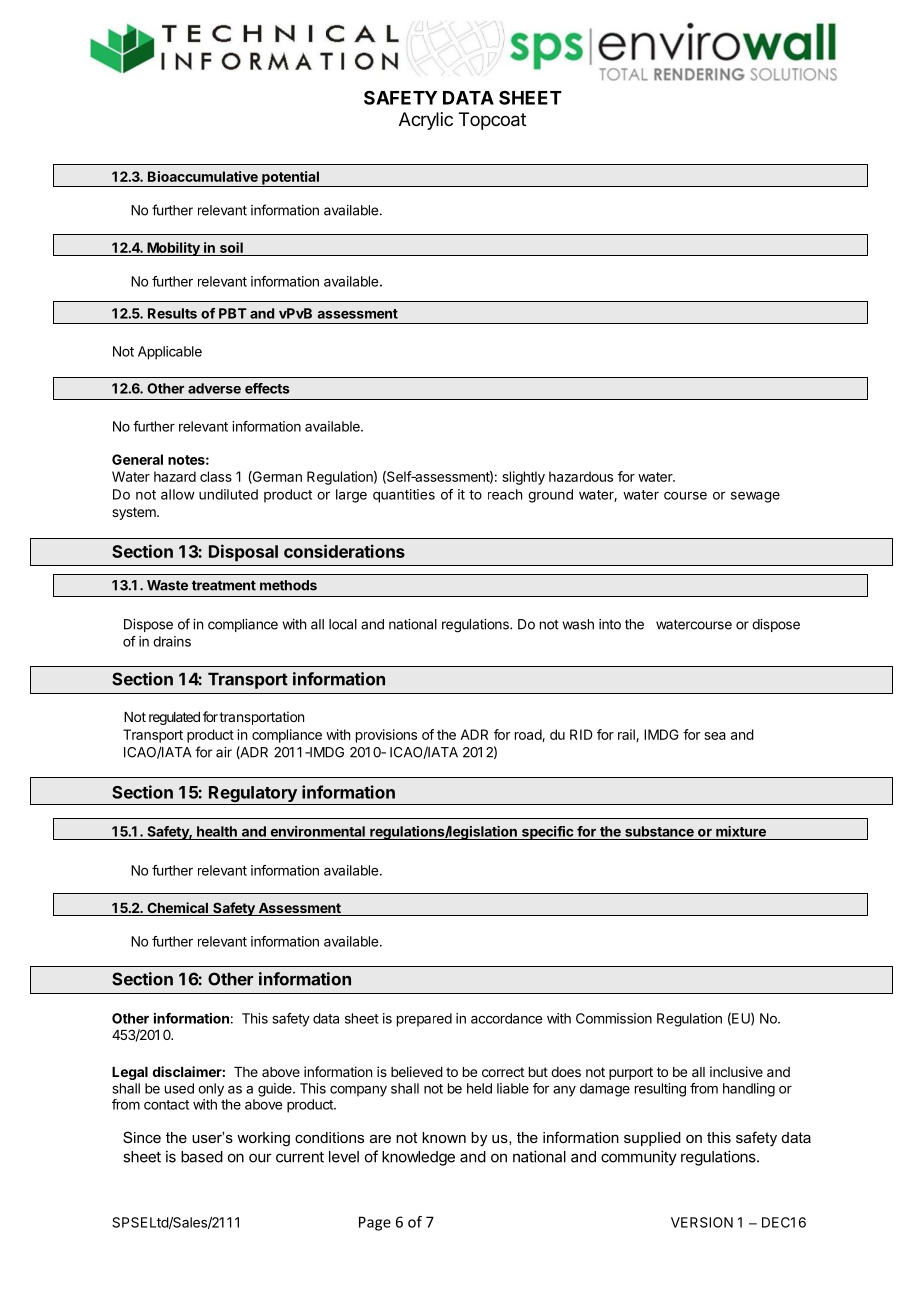 The image size is (924, 1308). Describe the element at coordinates (492, 121) in the screenshot. I see `Topcoat` at that location.
